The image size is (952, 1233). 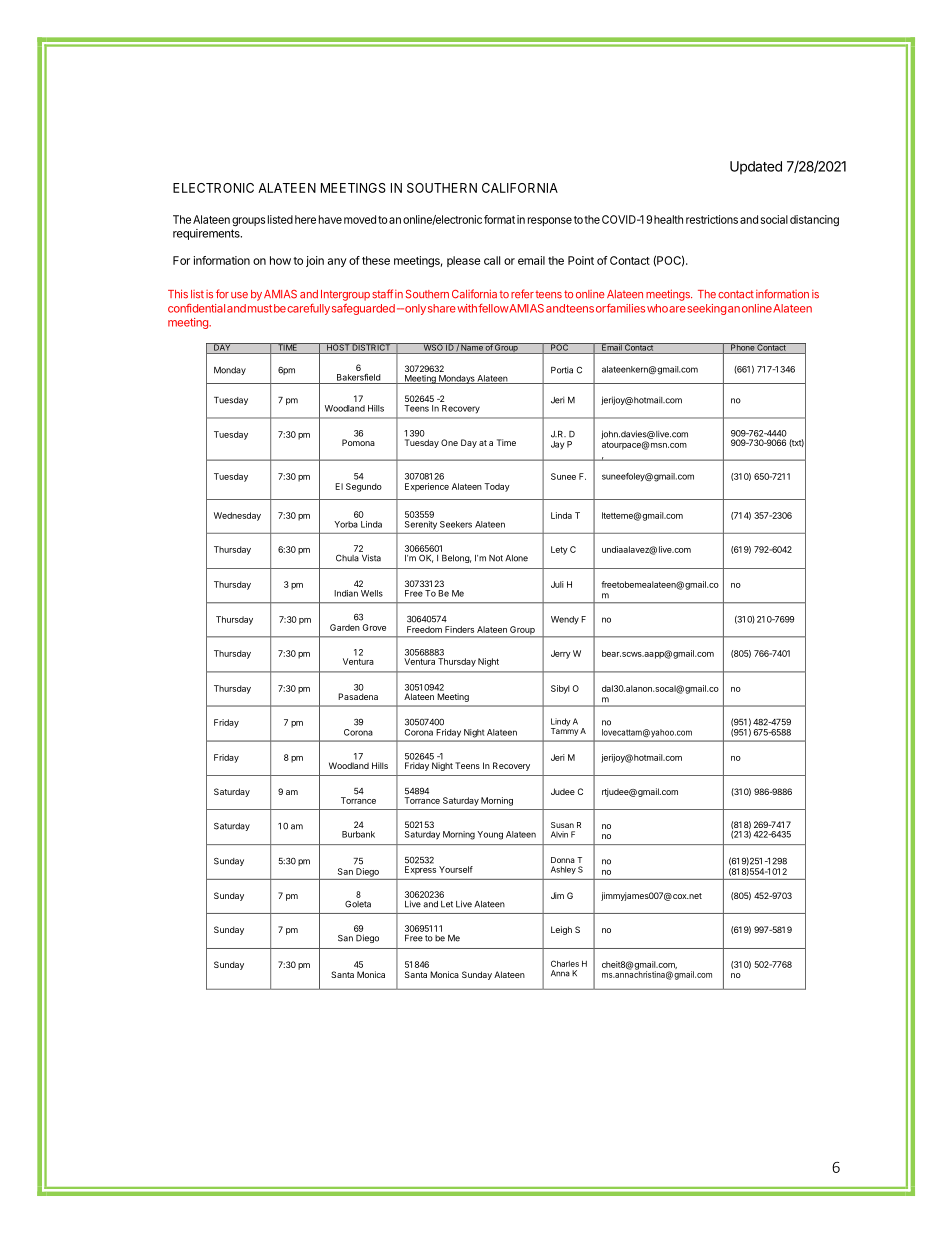 I want to click on Jay, so click(x=557, y=445).
